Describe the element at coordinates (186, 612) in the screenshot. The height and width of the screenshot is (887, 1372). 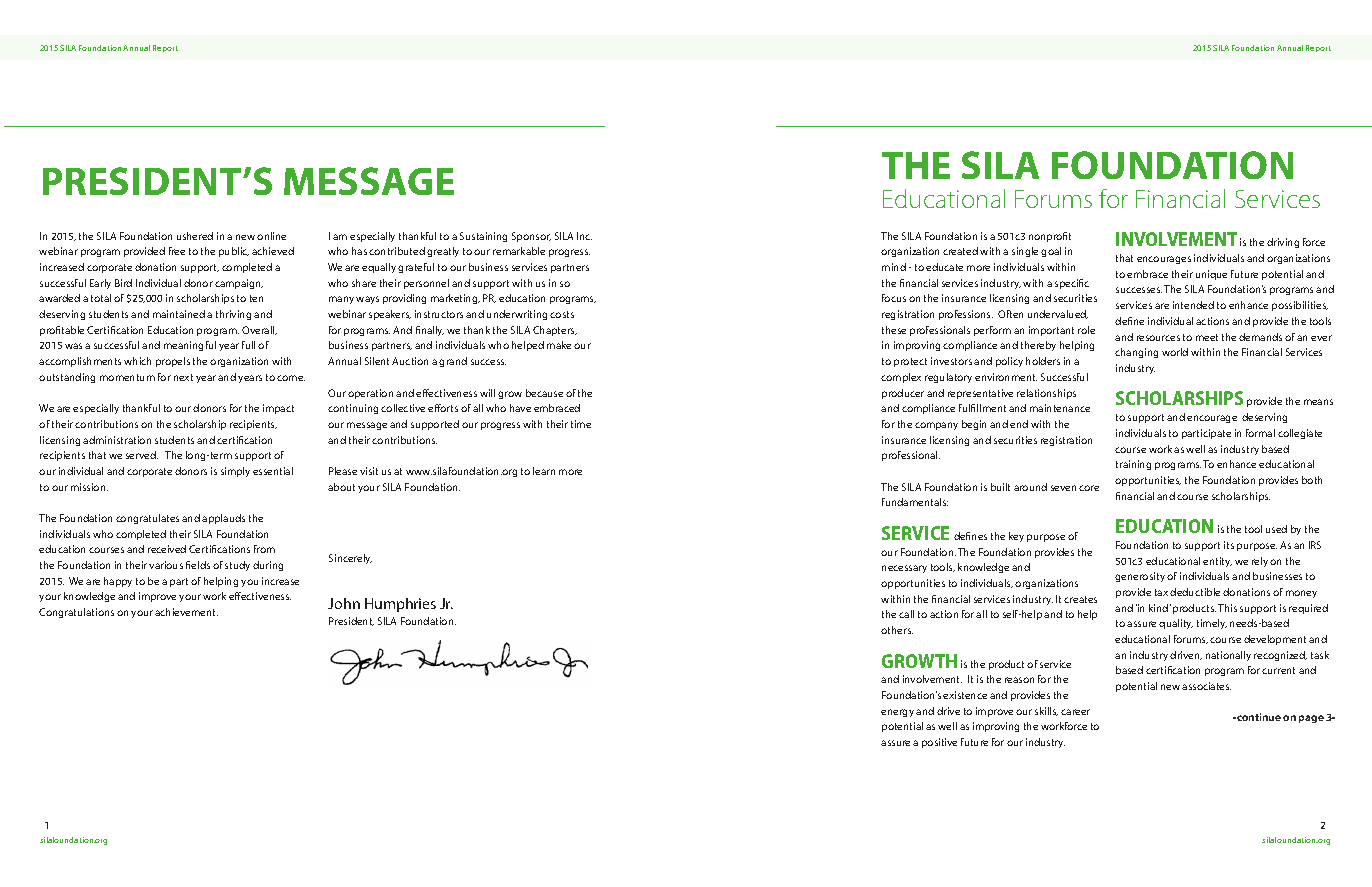
I see `achievement` at that location.
